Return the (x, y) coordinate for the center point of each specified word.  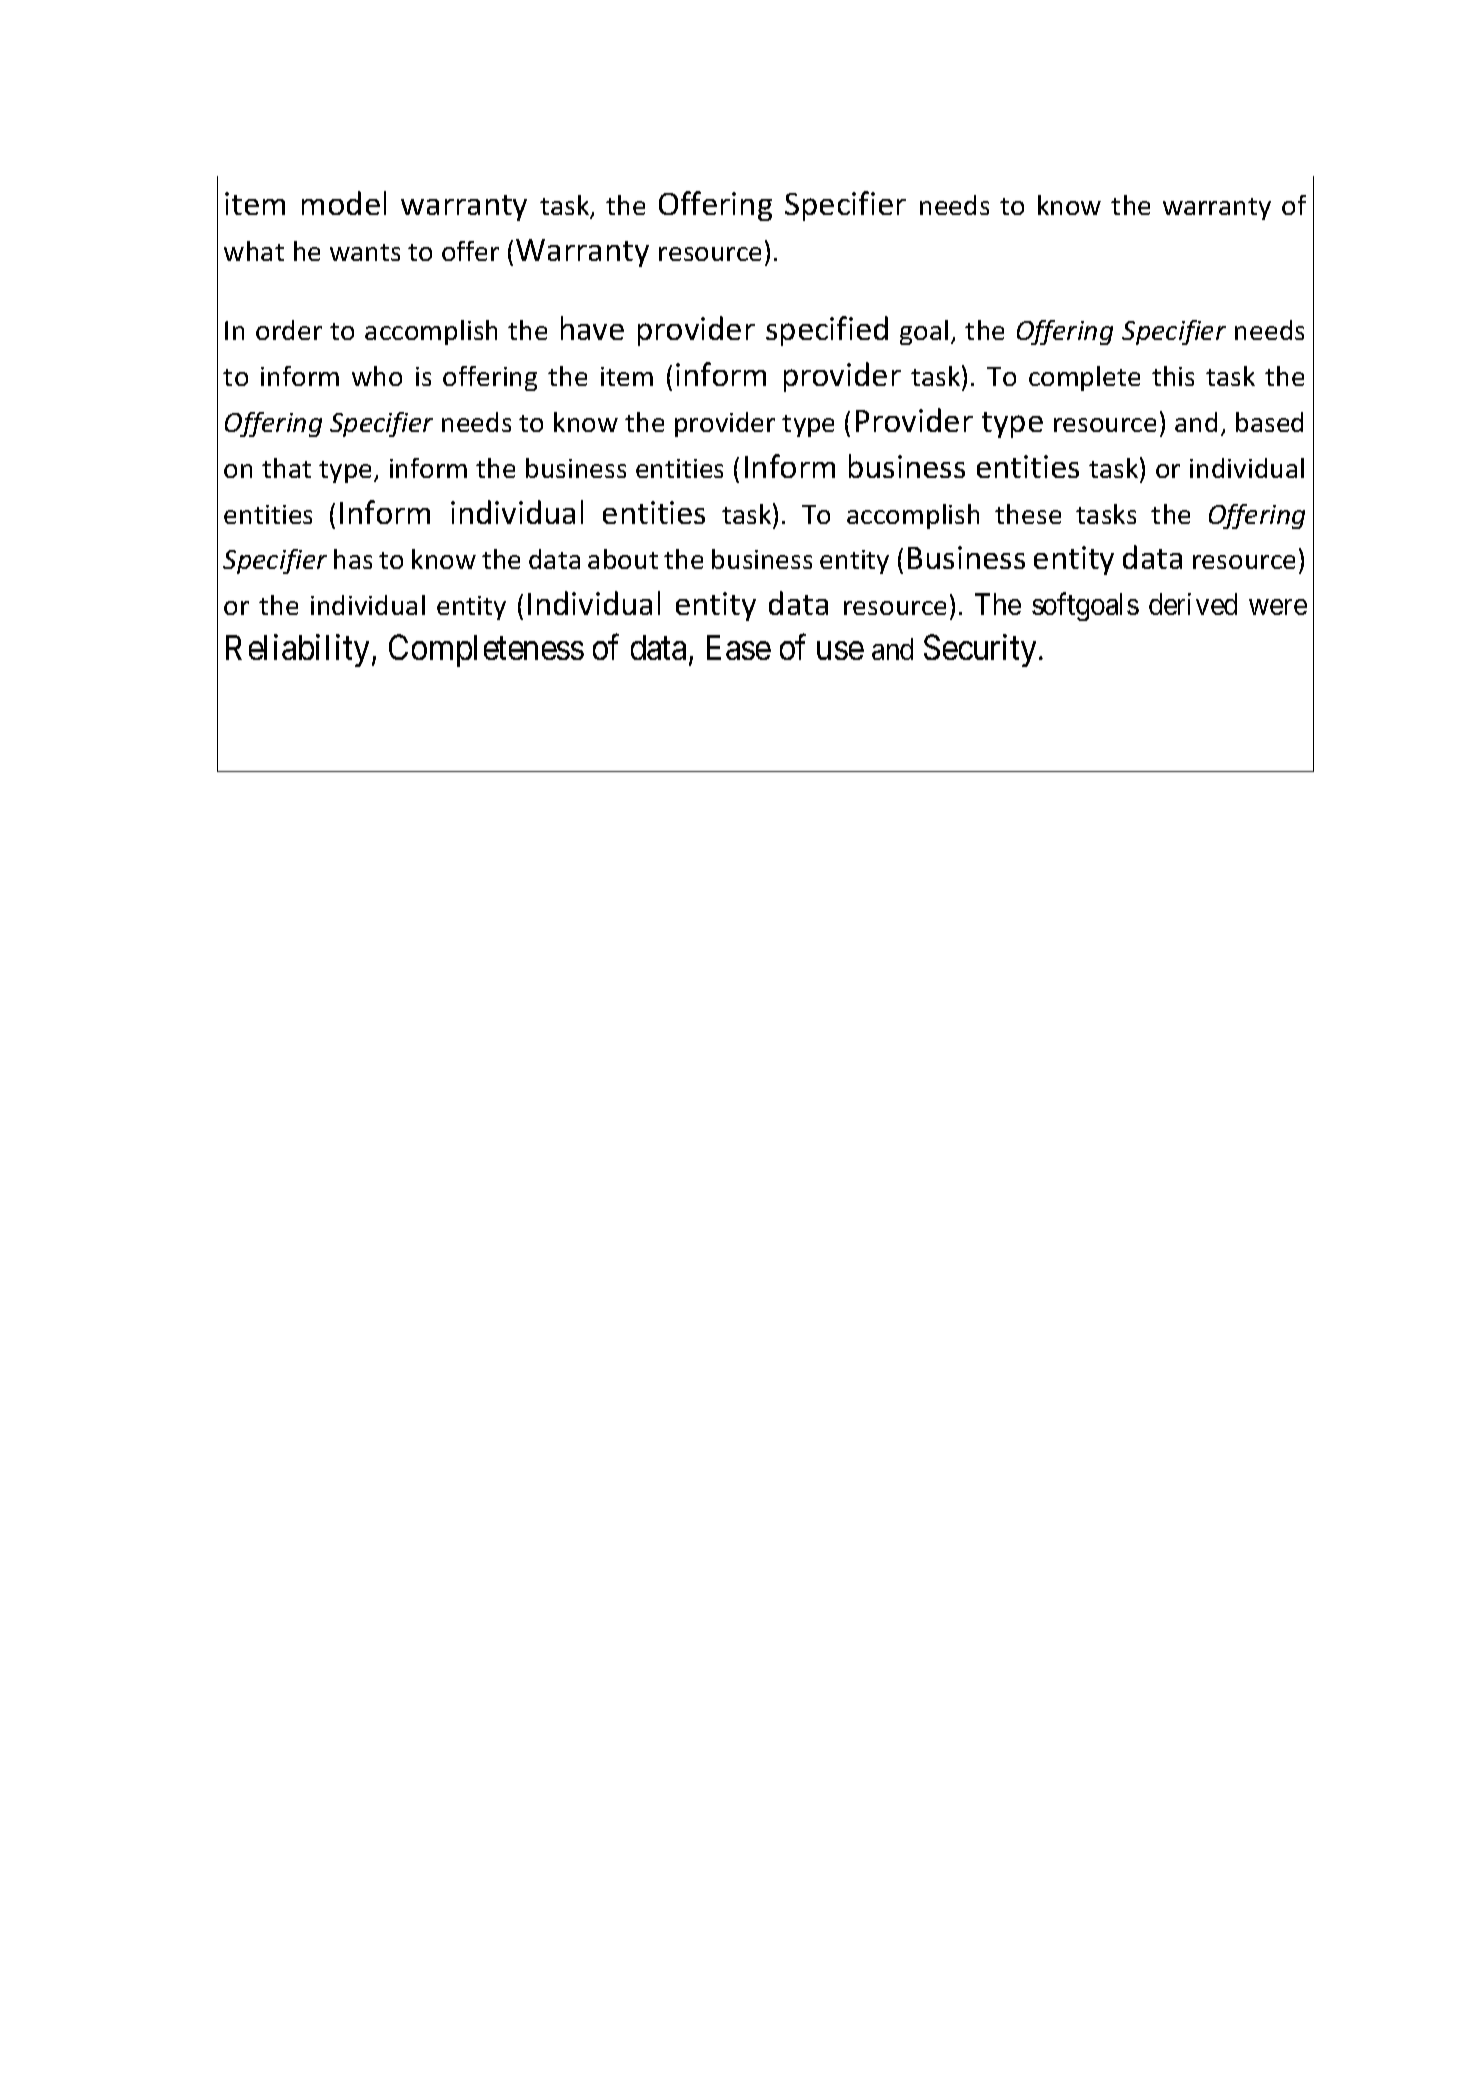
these (1028, 514)
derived (1193, 604)
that (286, 468)
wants (365, 252)
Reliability (297, 650)
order (289, 330)
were (1278, 607)
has (353, 559)
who (377, 376)
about (623, 559)
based (1269, 422)
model (344, 203)
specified (827, 331)
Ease (739, 647)
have (592, 328)
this (1173, 376)
